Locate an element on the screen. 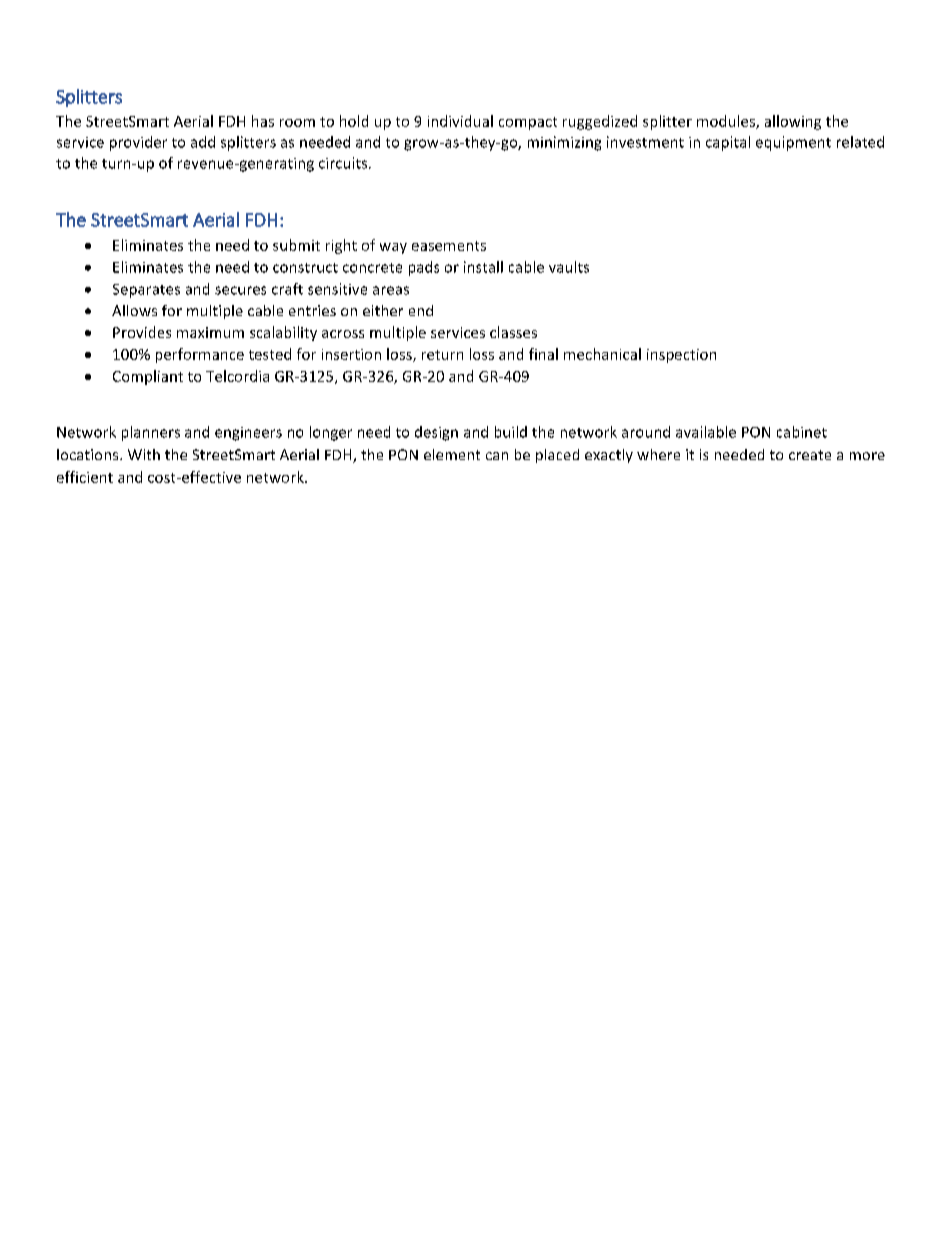 This screenshot has width=952, height=1233. submit is located at coordinates (296, 245).
